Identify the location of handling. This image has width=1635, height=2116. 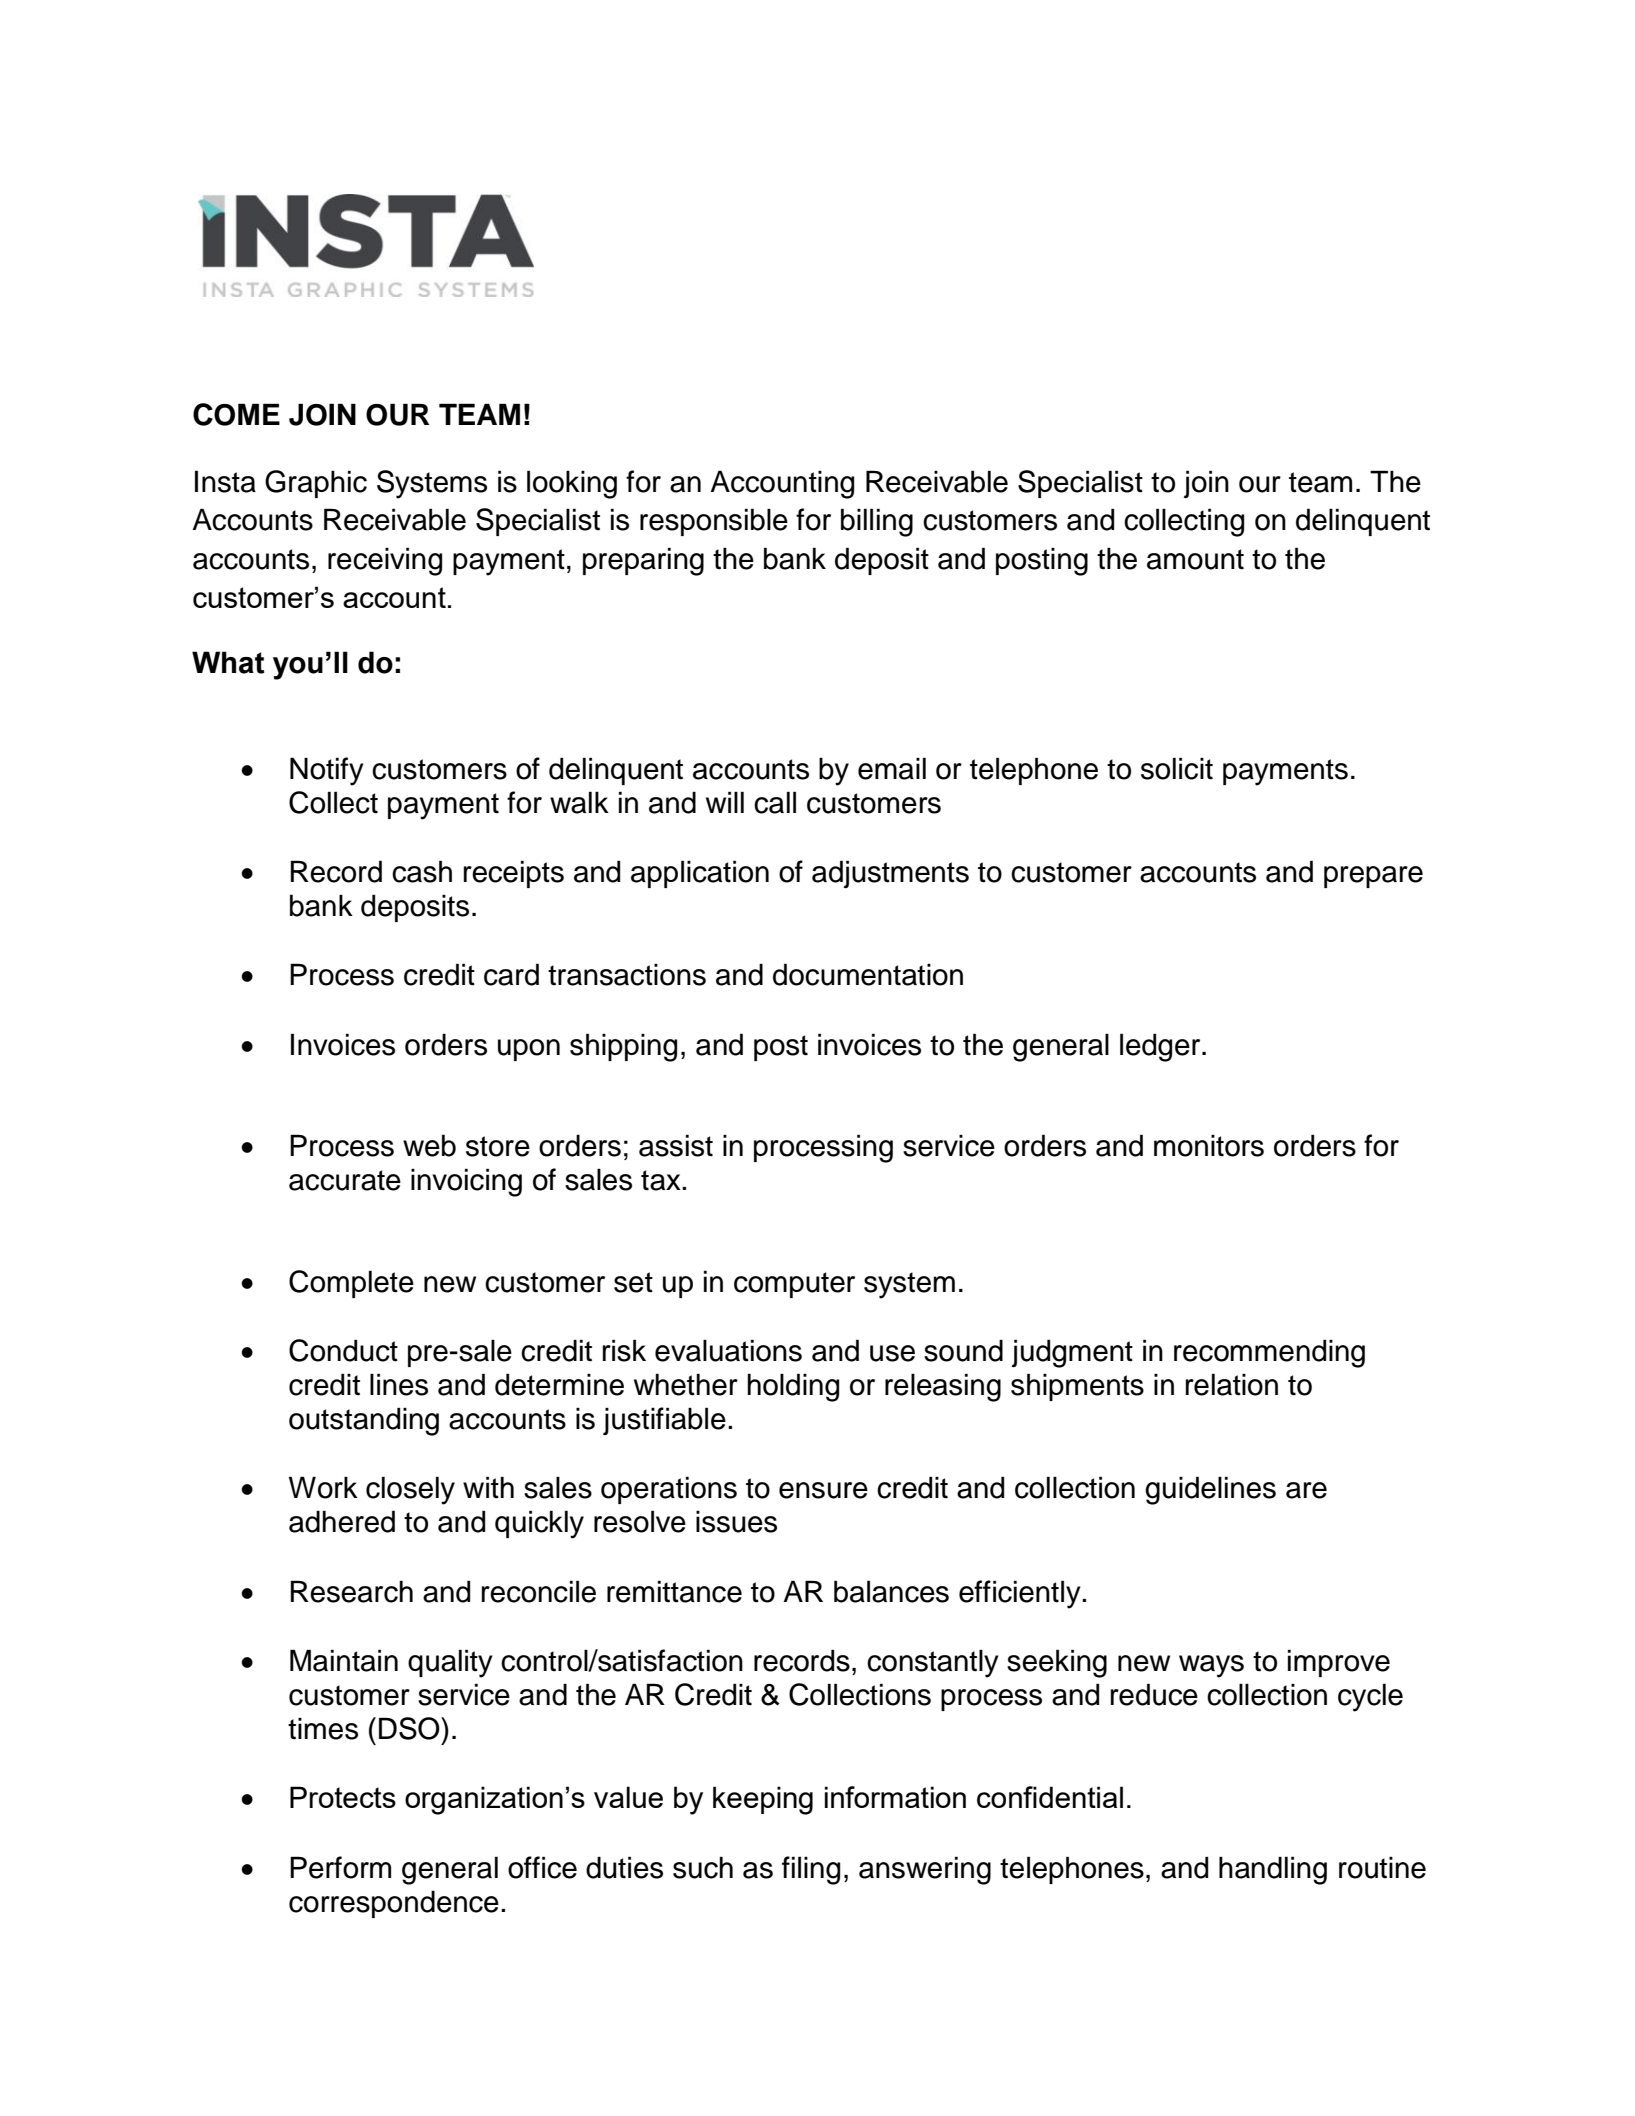
(1273, 1870).
